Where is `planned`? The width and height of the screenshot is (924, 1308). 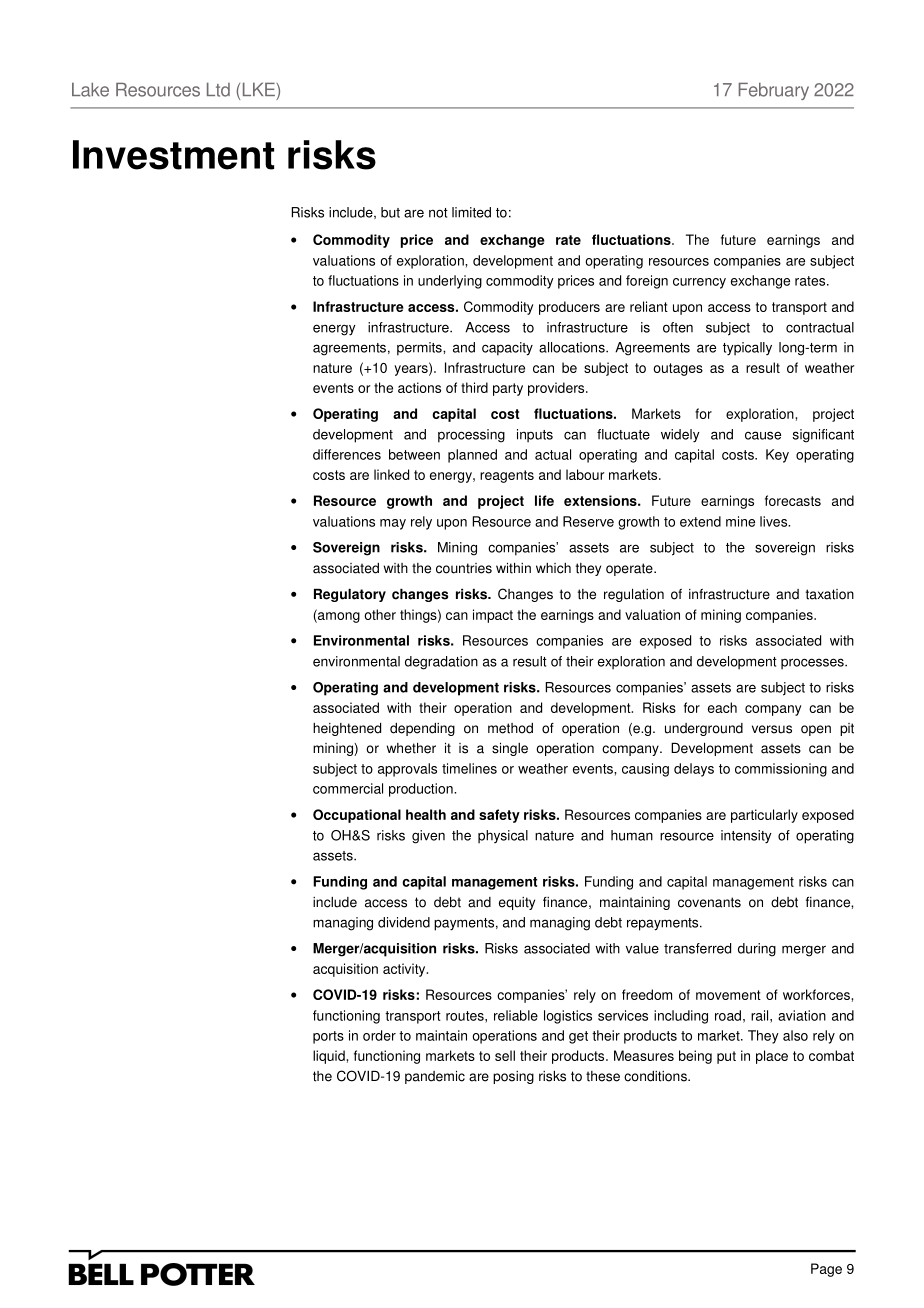 planned is located at coordinates (472, 456).
